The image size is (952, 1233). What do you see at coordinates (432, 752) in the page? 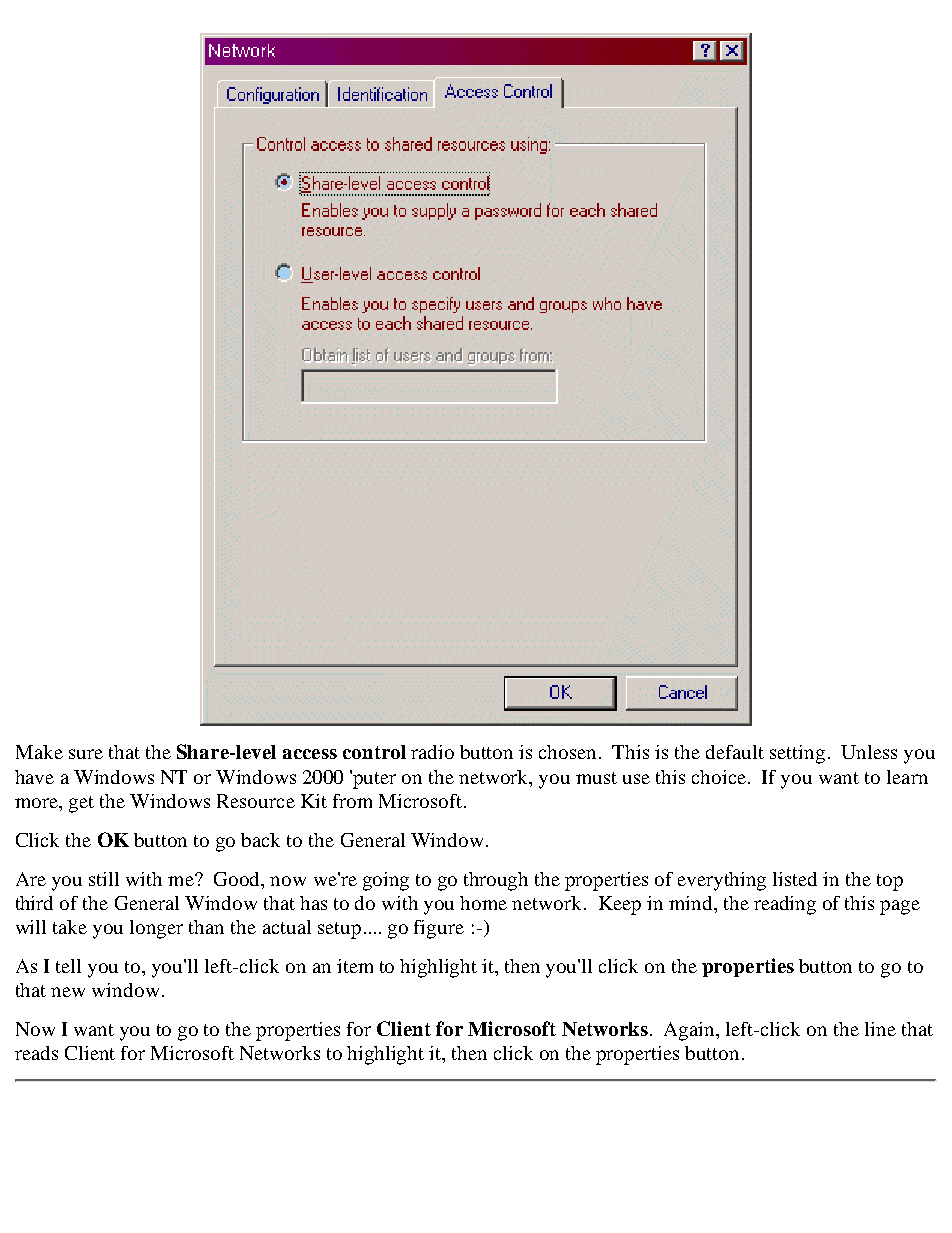
I see `radio` at bounding box center [432, 752].
